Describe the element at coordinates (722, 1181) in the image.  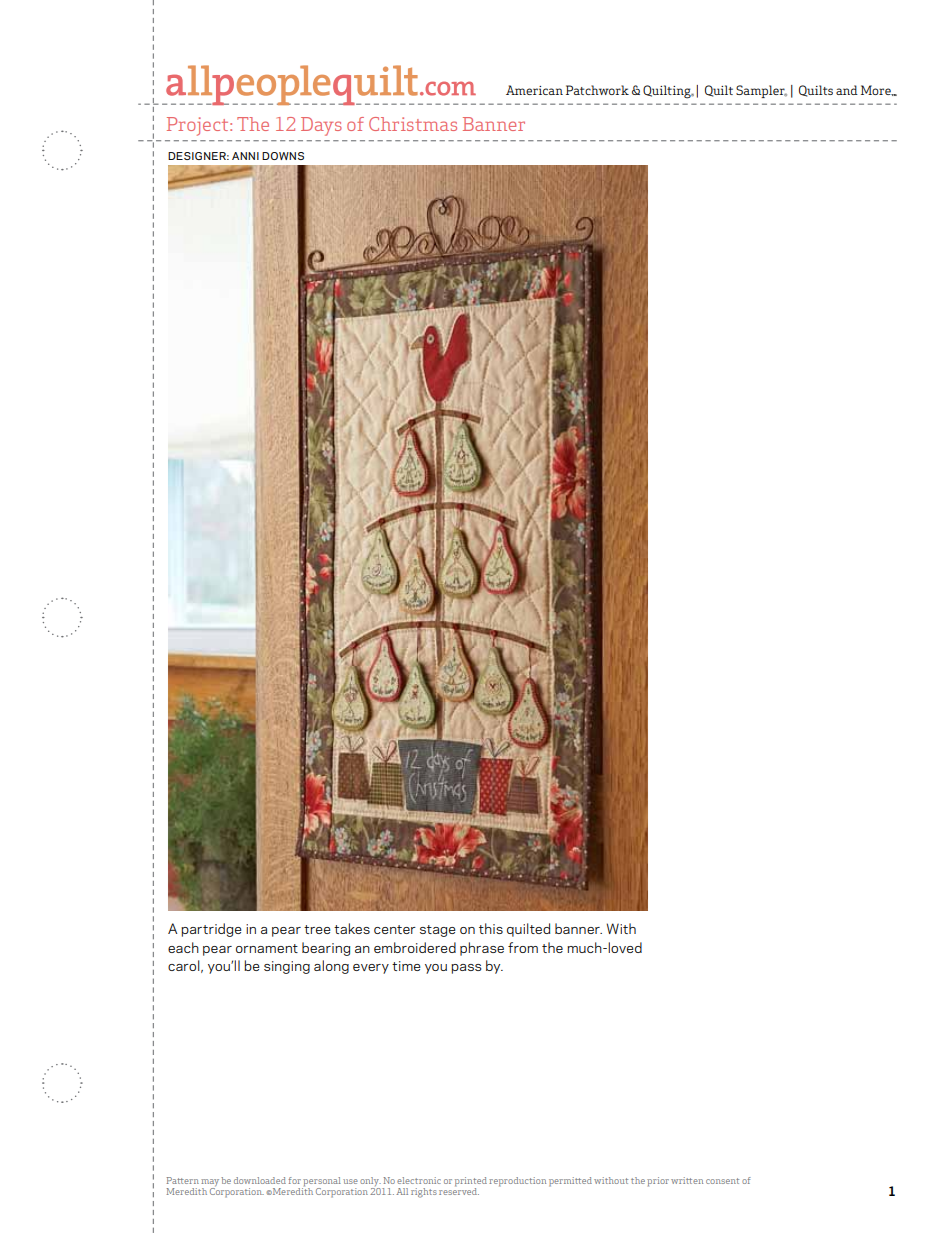
I see `consent` at that location.
